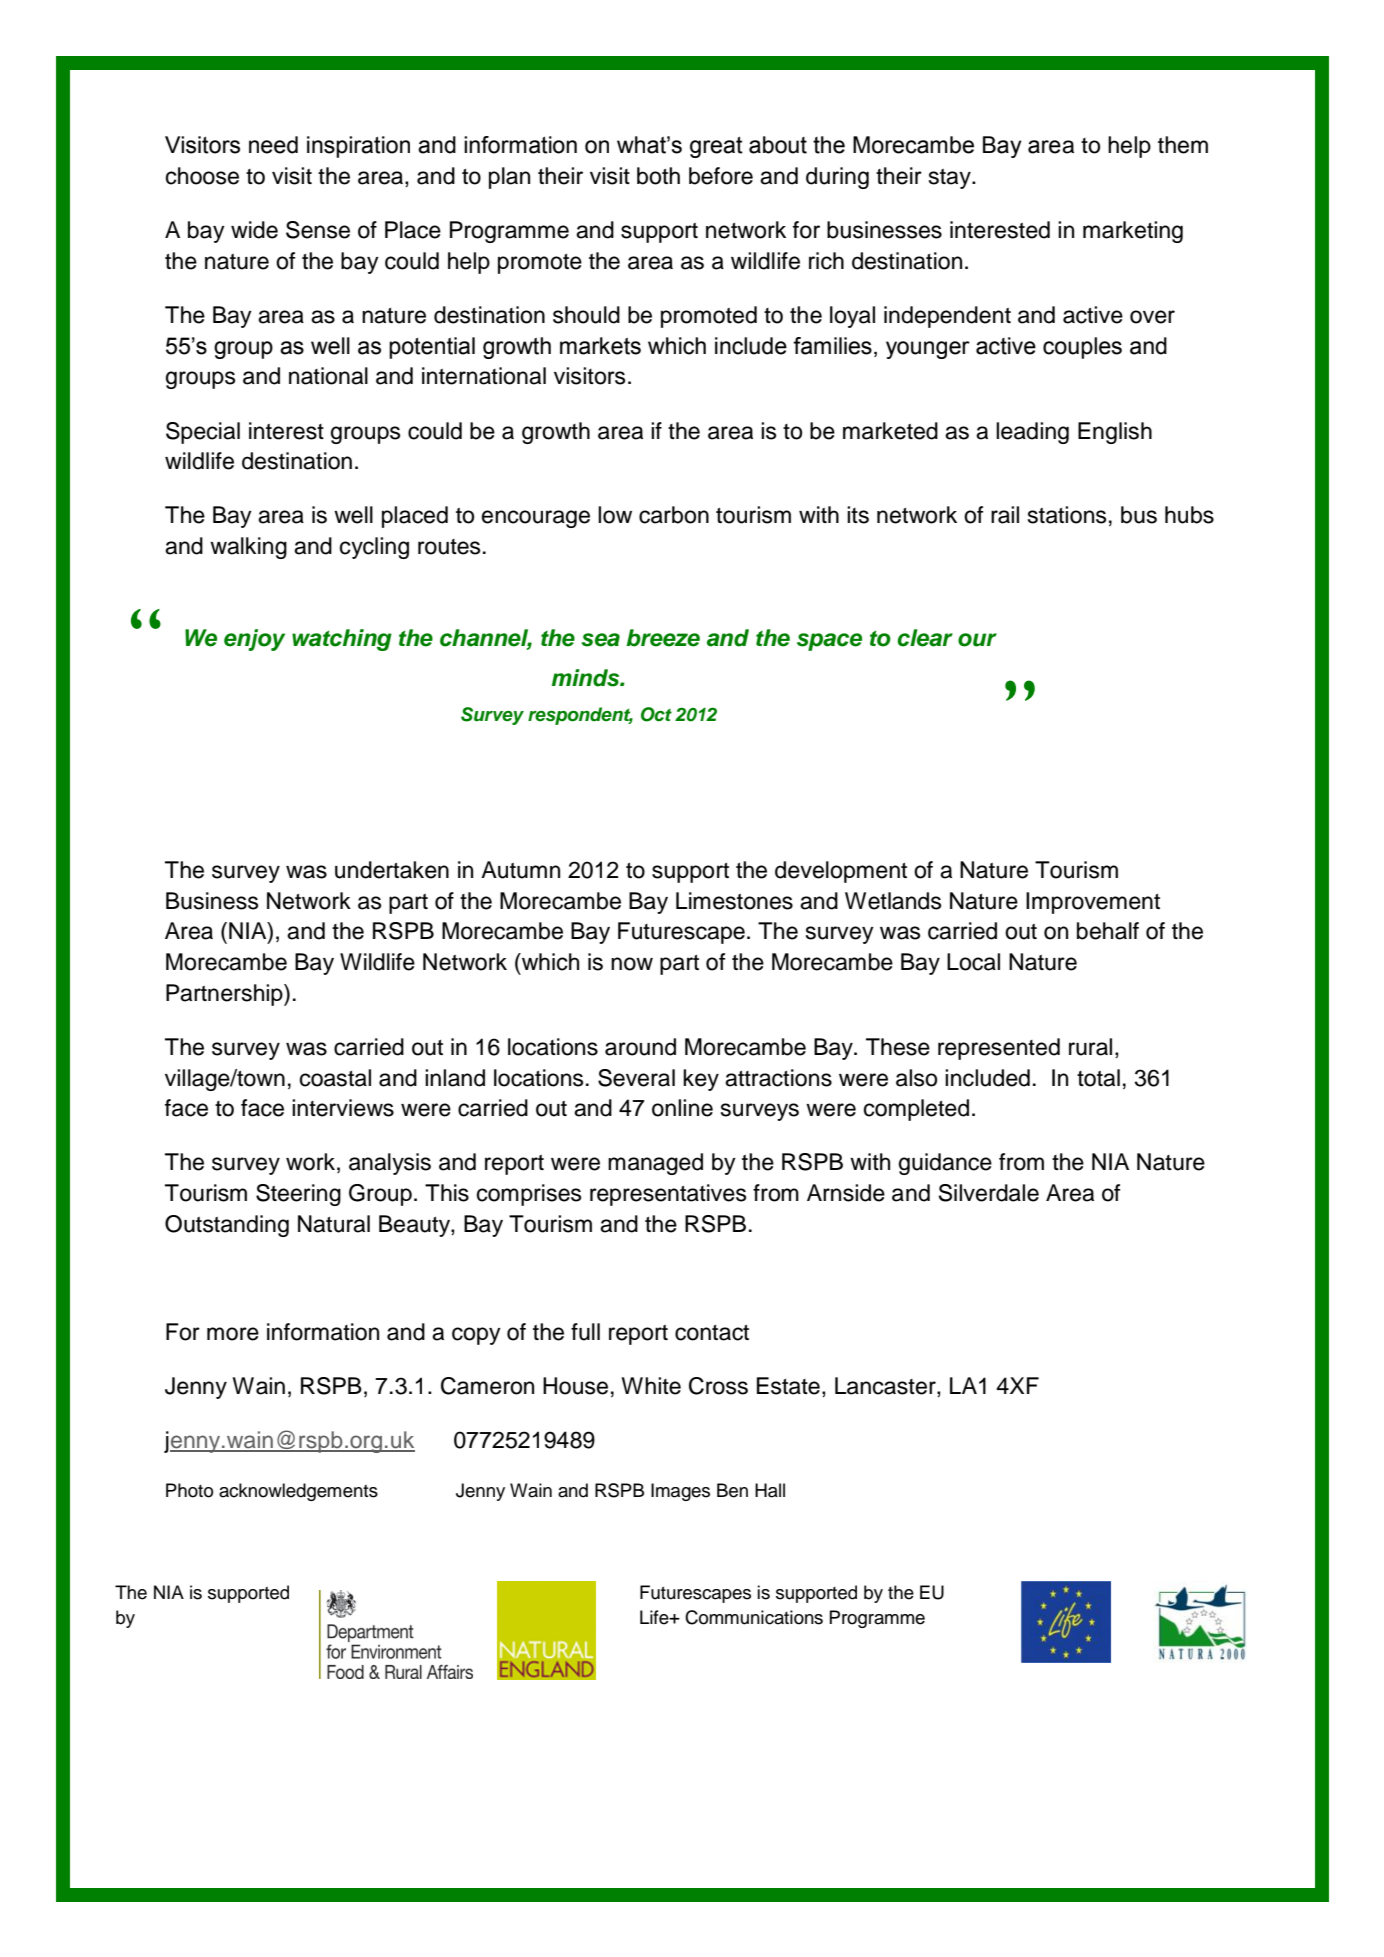 Image resolution: width=1384 pixels, height=1957 pixels. Describe the element at coordinates (841, 872) in the document. I see `development` at that location.
